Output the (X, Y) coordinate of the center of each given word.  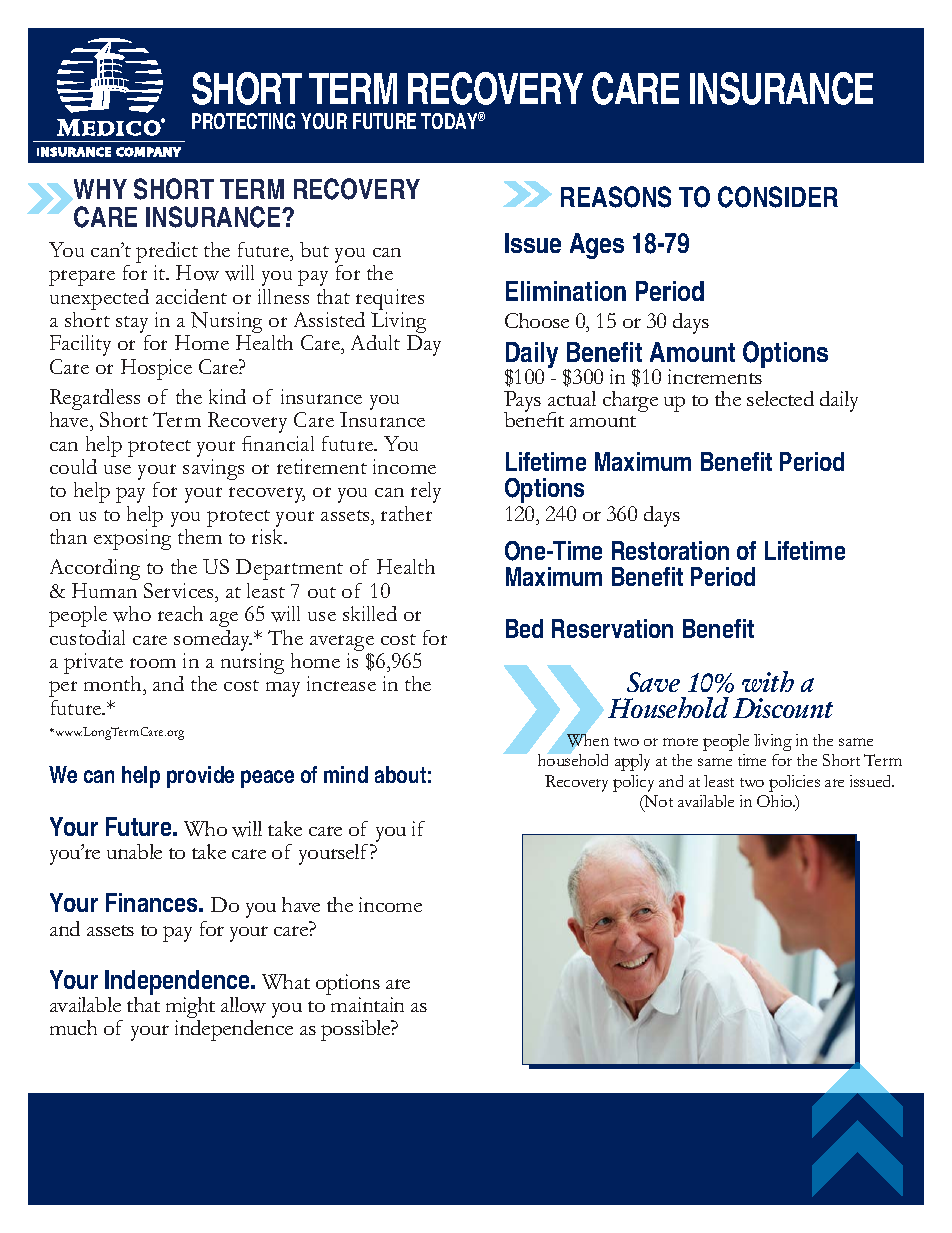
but (314, 249)
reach (180, 613)
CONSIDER (778, 197)
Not (658, 801)
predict (167, 254)
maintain (367, 1004)
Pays (522, 402)
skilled (370, 613)
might (190, 1009)
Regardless (95, 401)
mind (346, 774)
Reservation (612, 628)
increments (716, 375)
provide (200, 777)
